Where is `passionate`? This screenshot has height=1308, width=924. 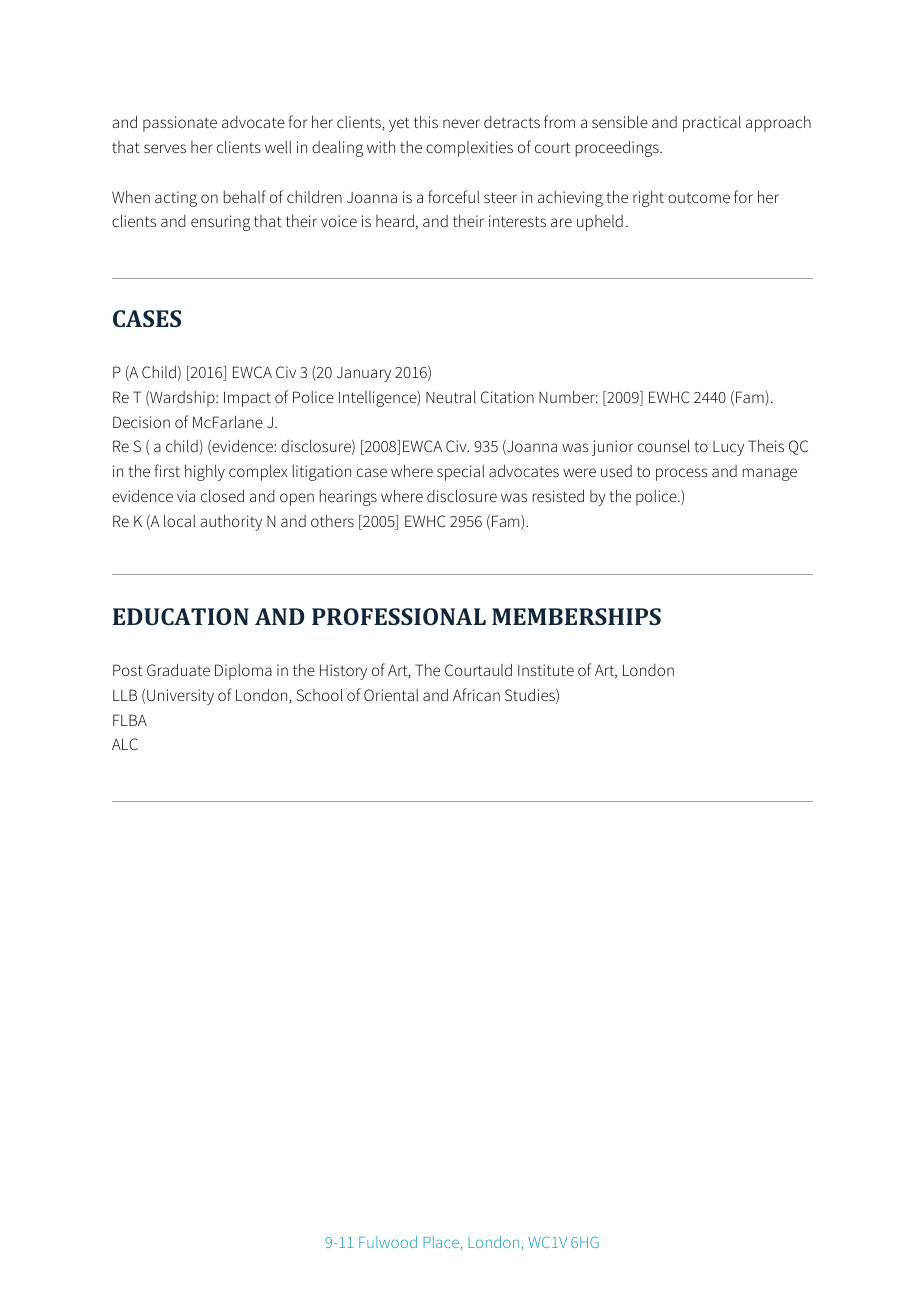
passionate is located at coordinates (180, 124).
